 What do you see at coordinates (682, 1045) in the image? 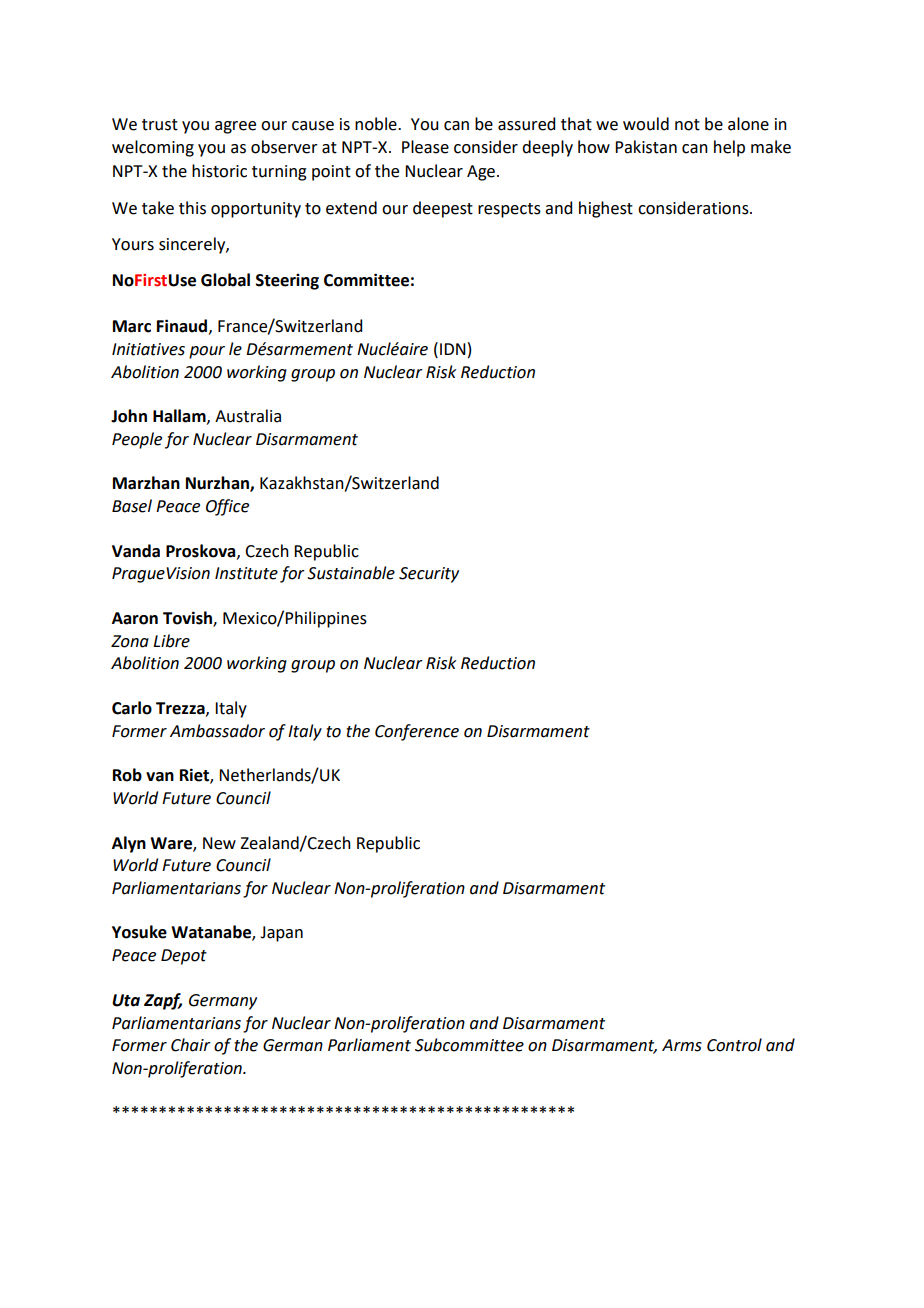
I see `Arms` at bounding box center [682, 1045].
